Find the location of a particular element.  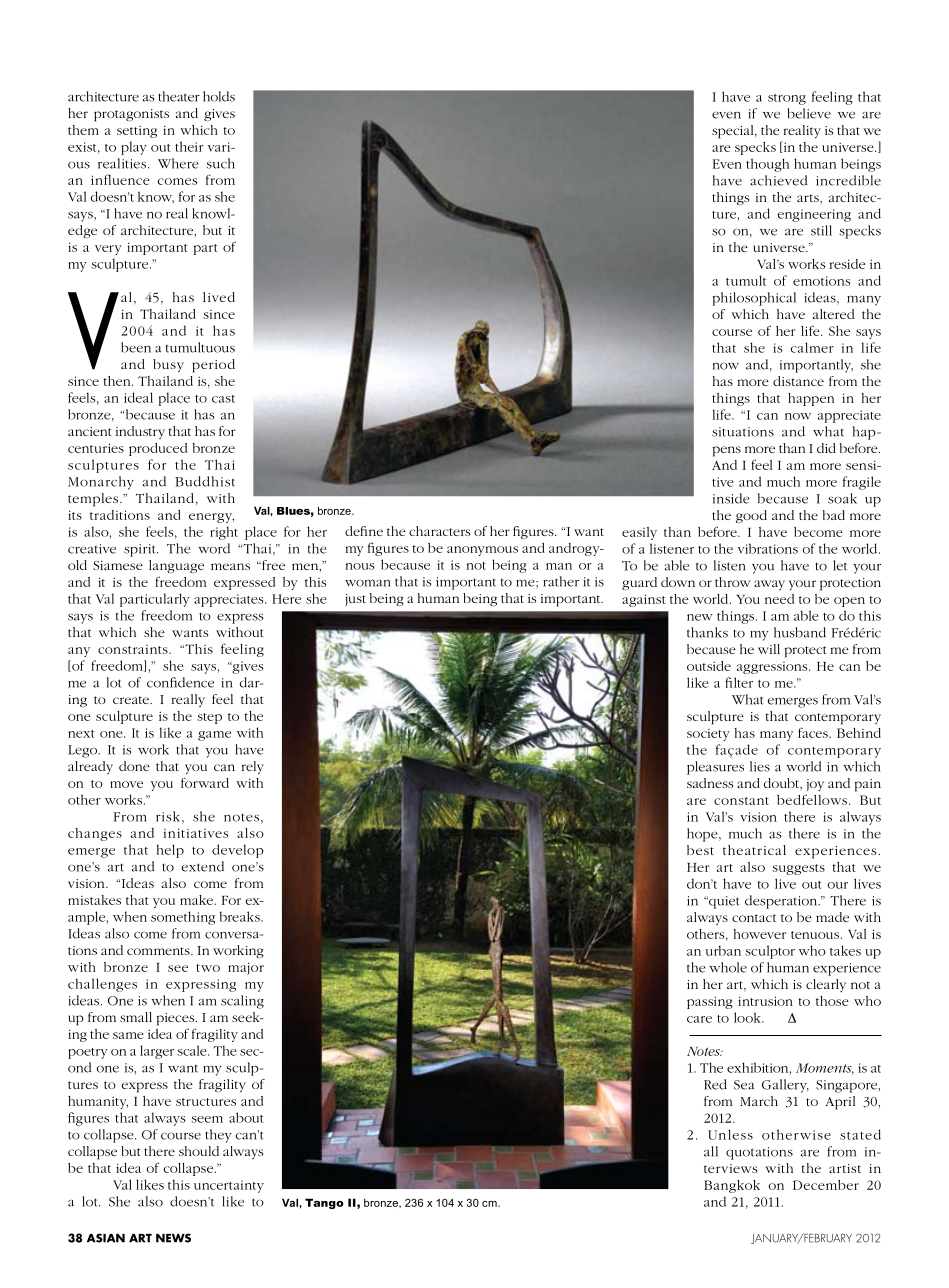

Tango is located at coordinates (324, 1203).
